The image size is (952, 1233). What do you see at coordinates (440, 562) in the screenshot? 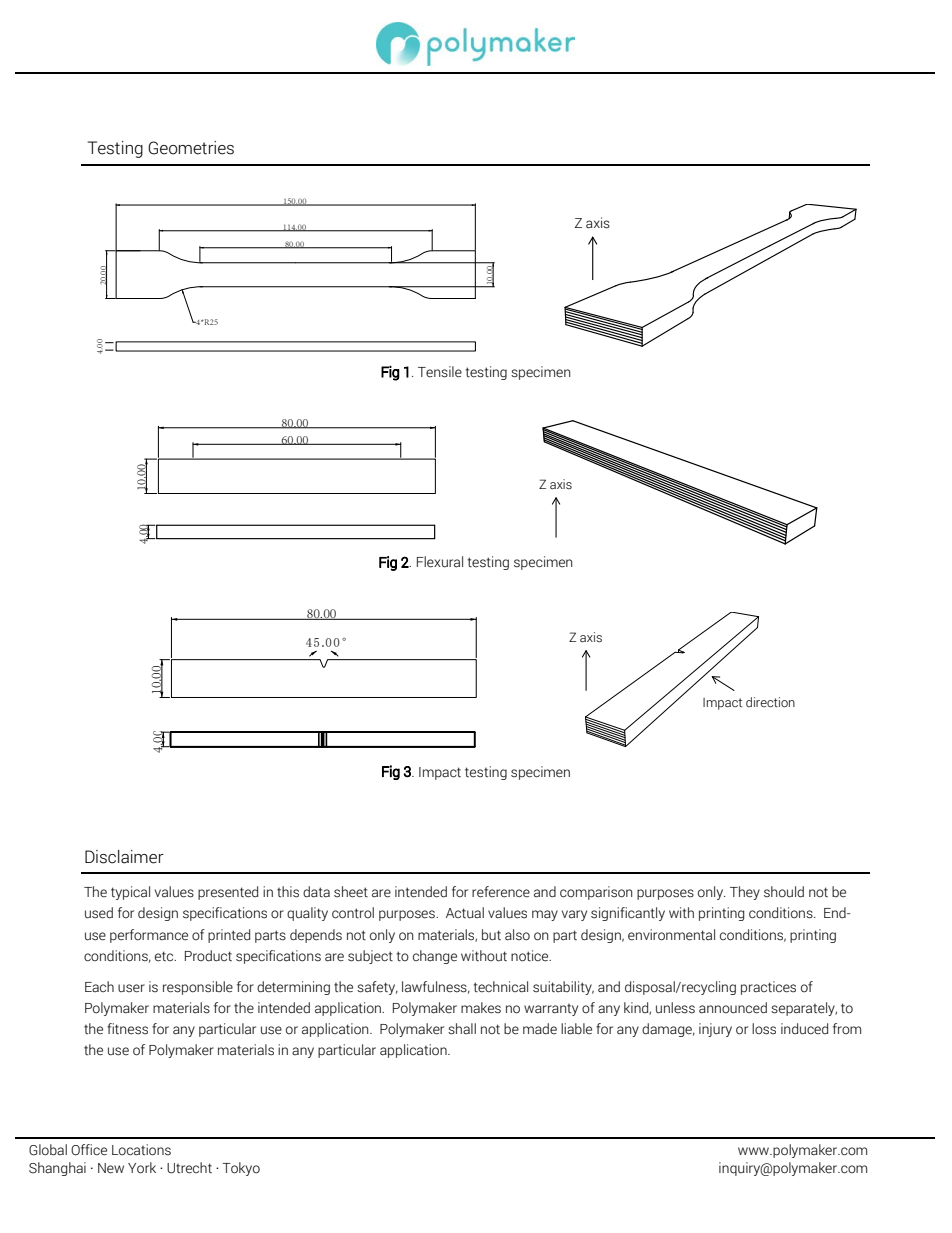
I see `Flexural` at bounding box center [440, 562].
